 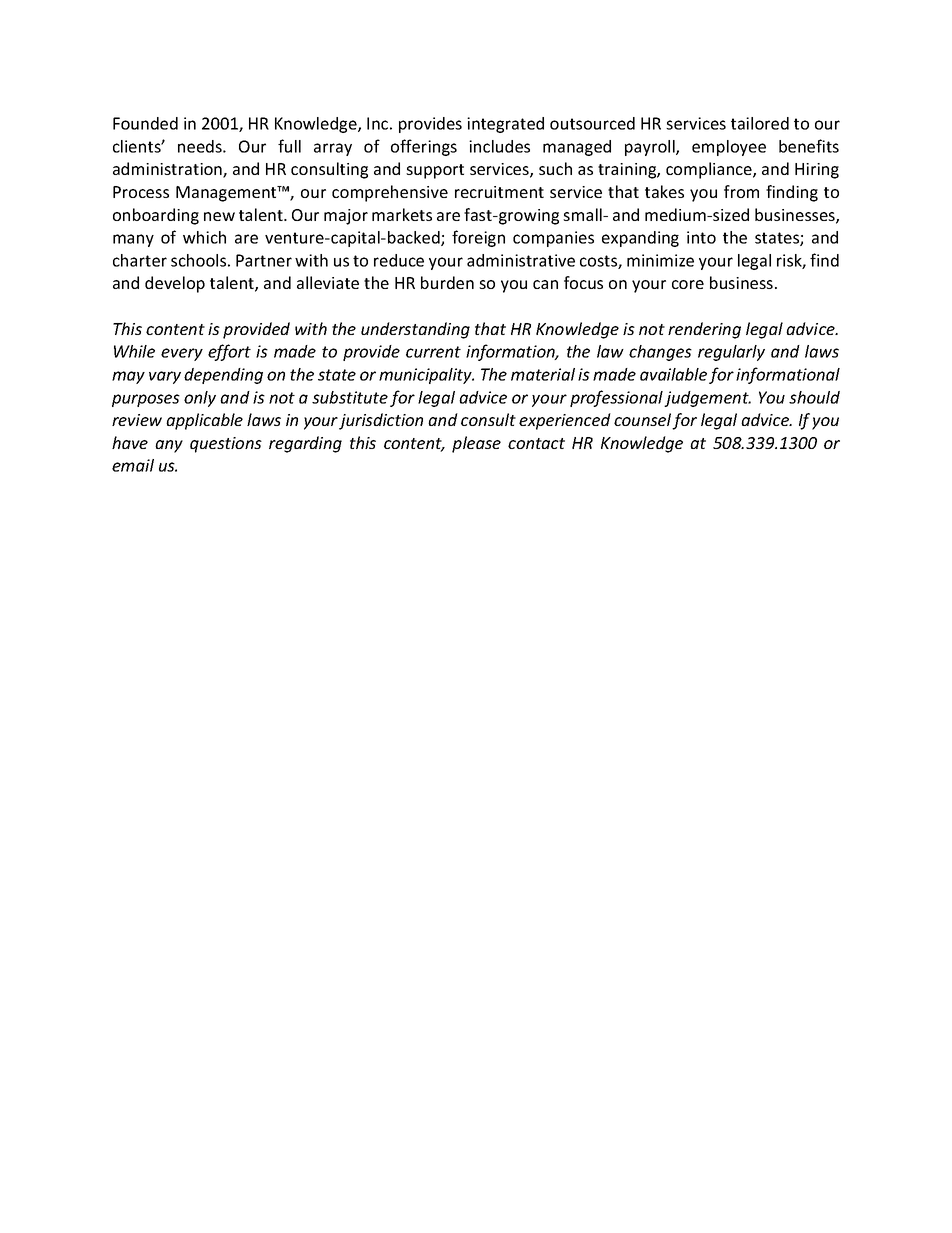 What do you see at coordinates (673, 374) in the screenshot?
I see `available` at bounding box center [673, 374].
